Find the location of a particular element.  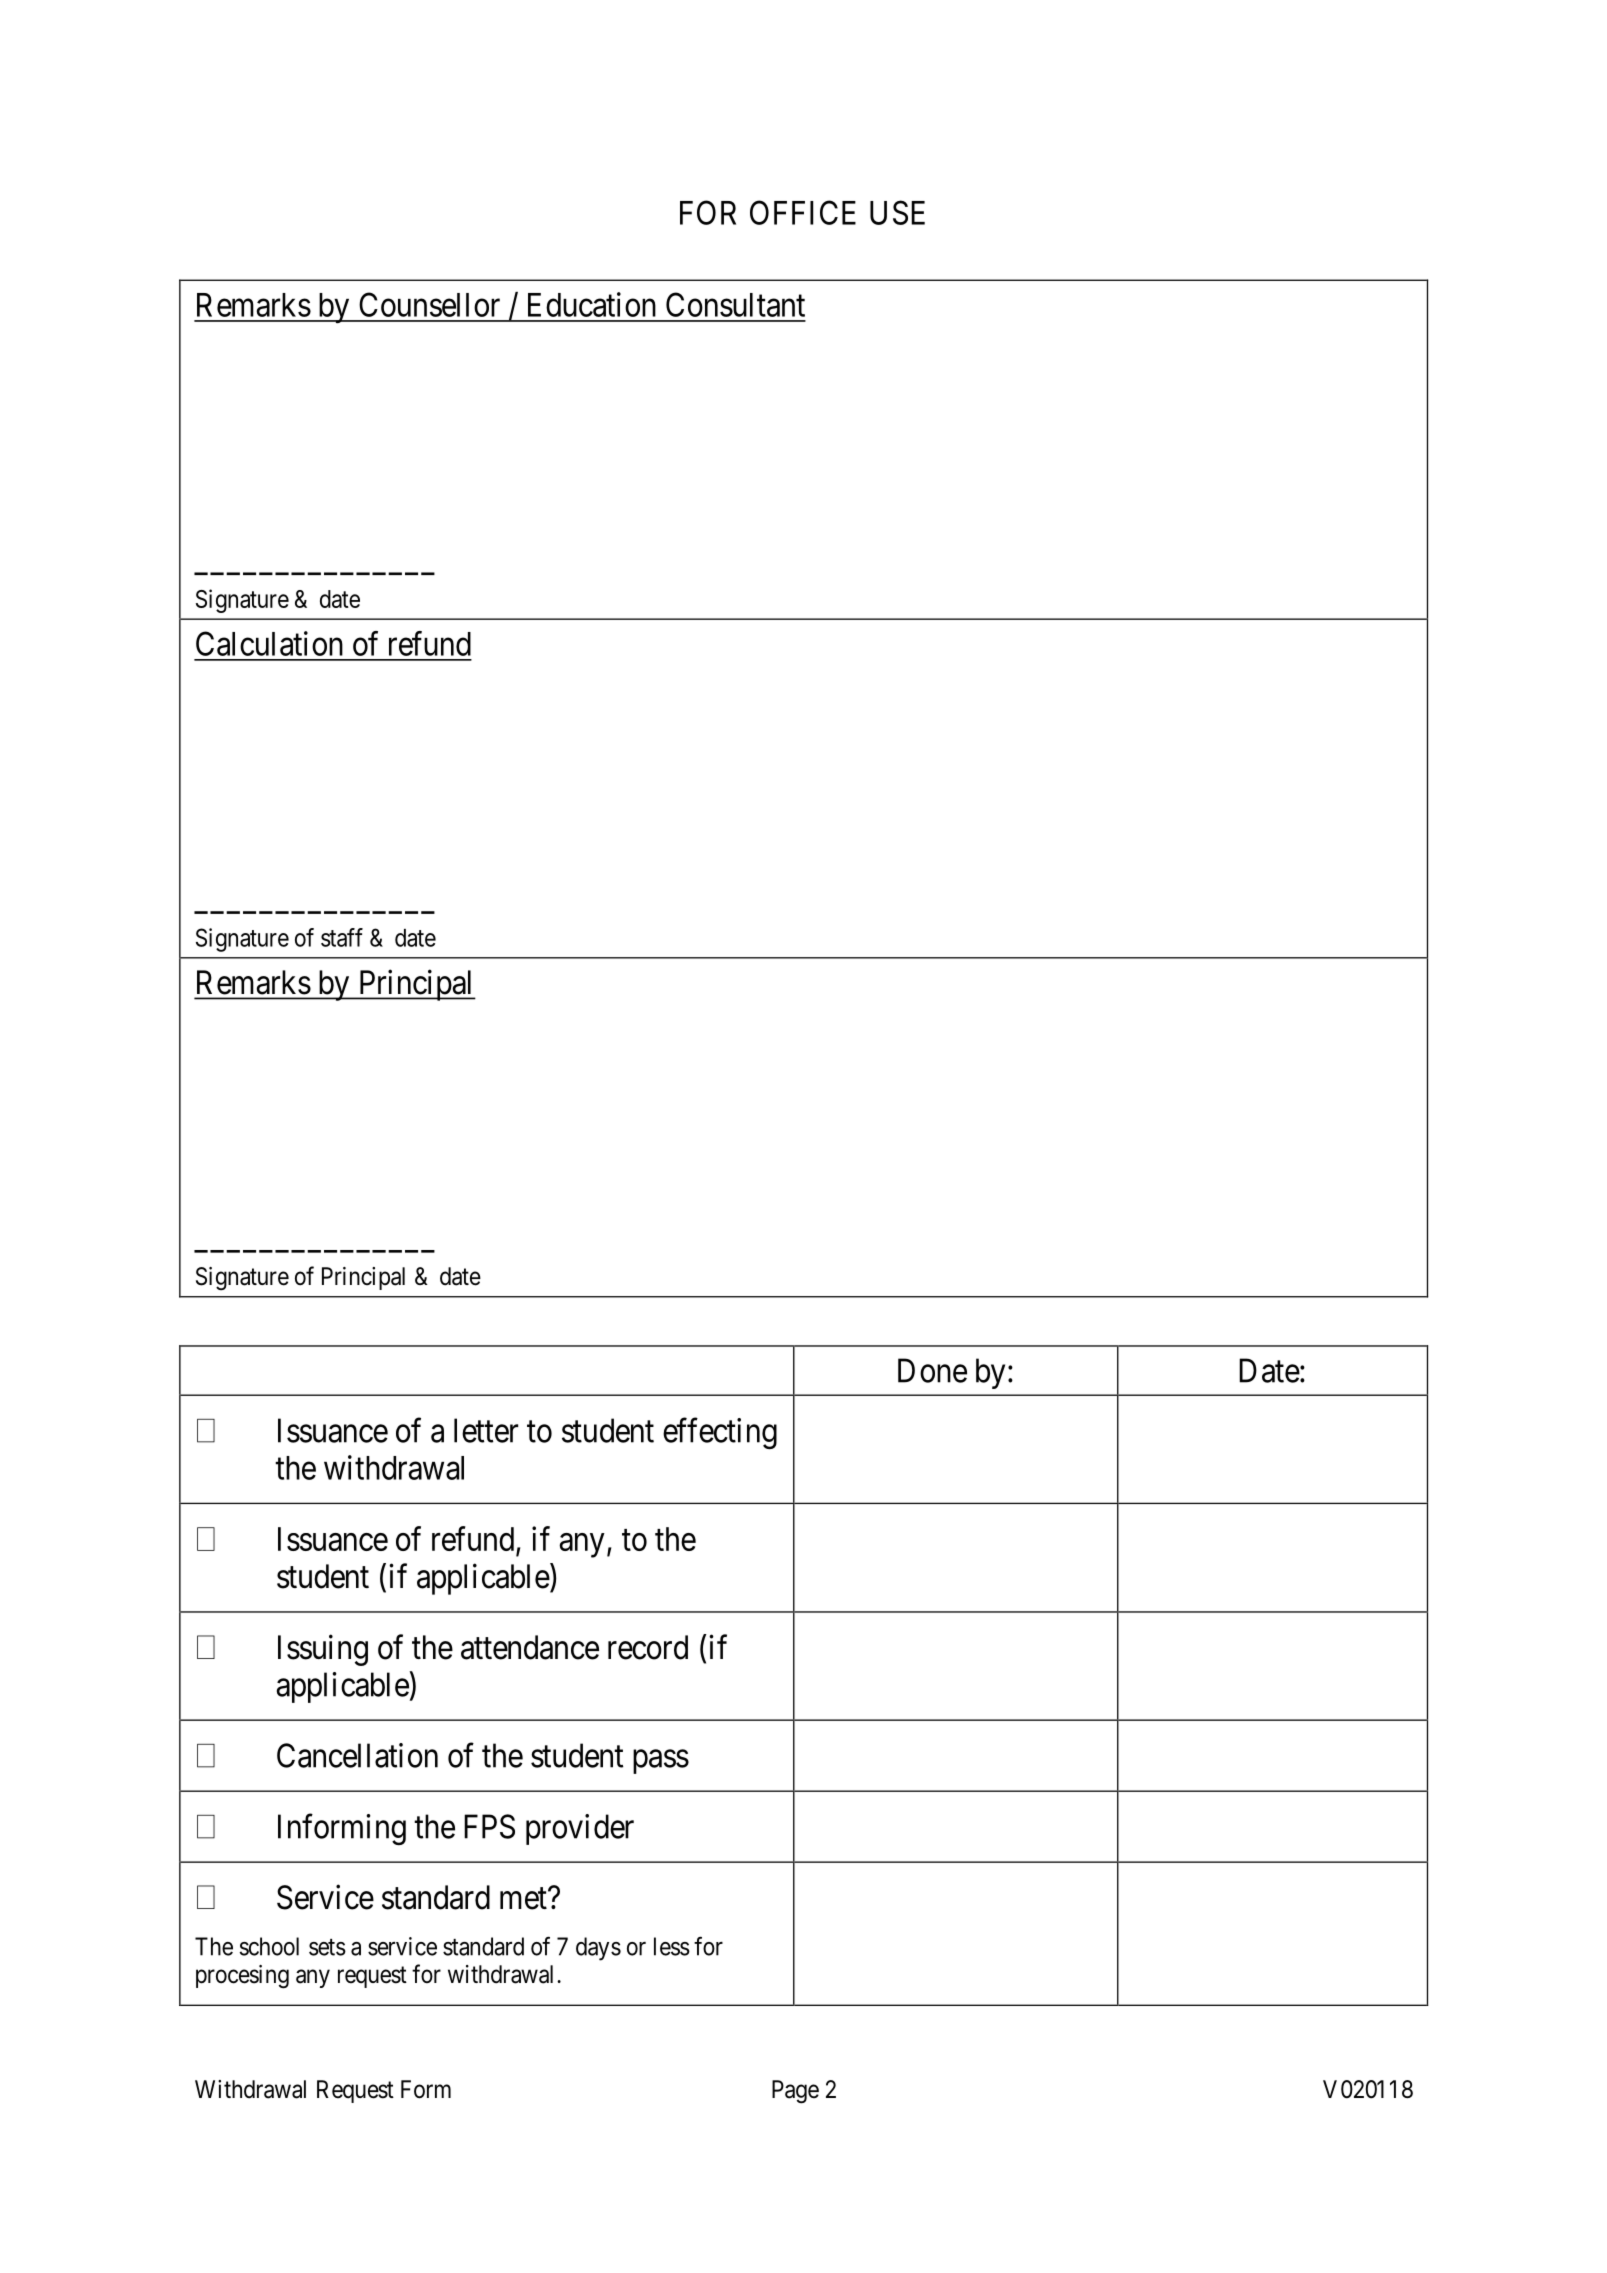

Issuing is located at coordinates (323, 1650).
